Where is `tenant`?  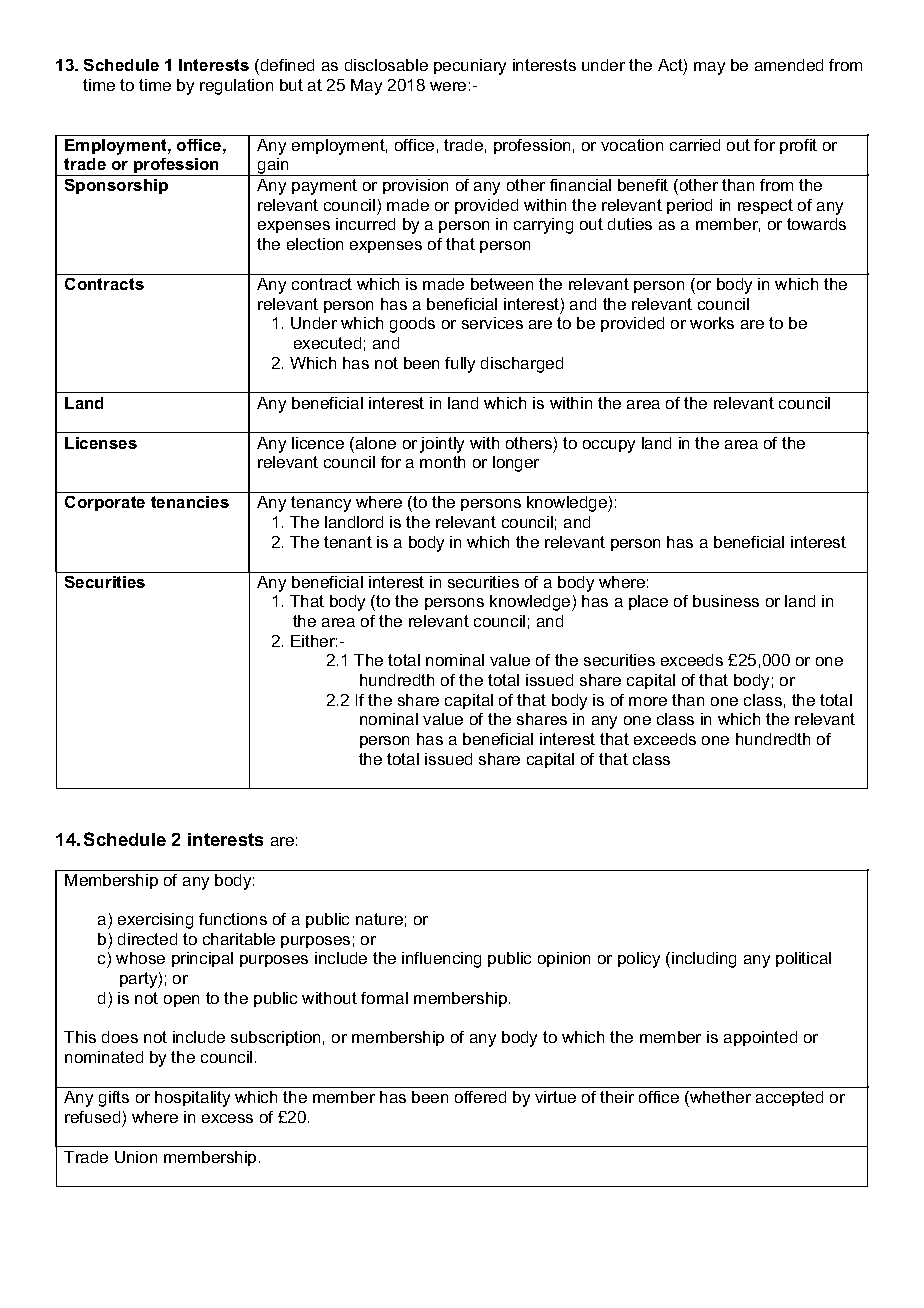
tenant is located at coordinates (348, 542).
